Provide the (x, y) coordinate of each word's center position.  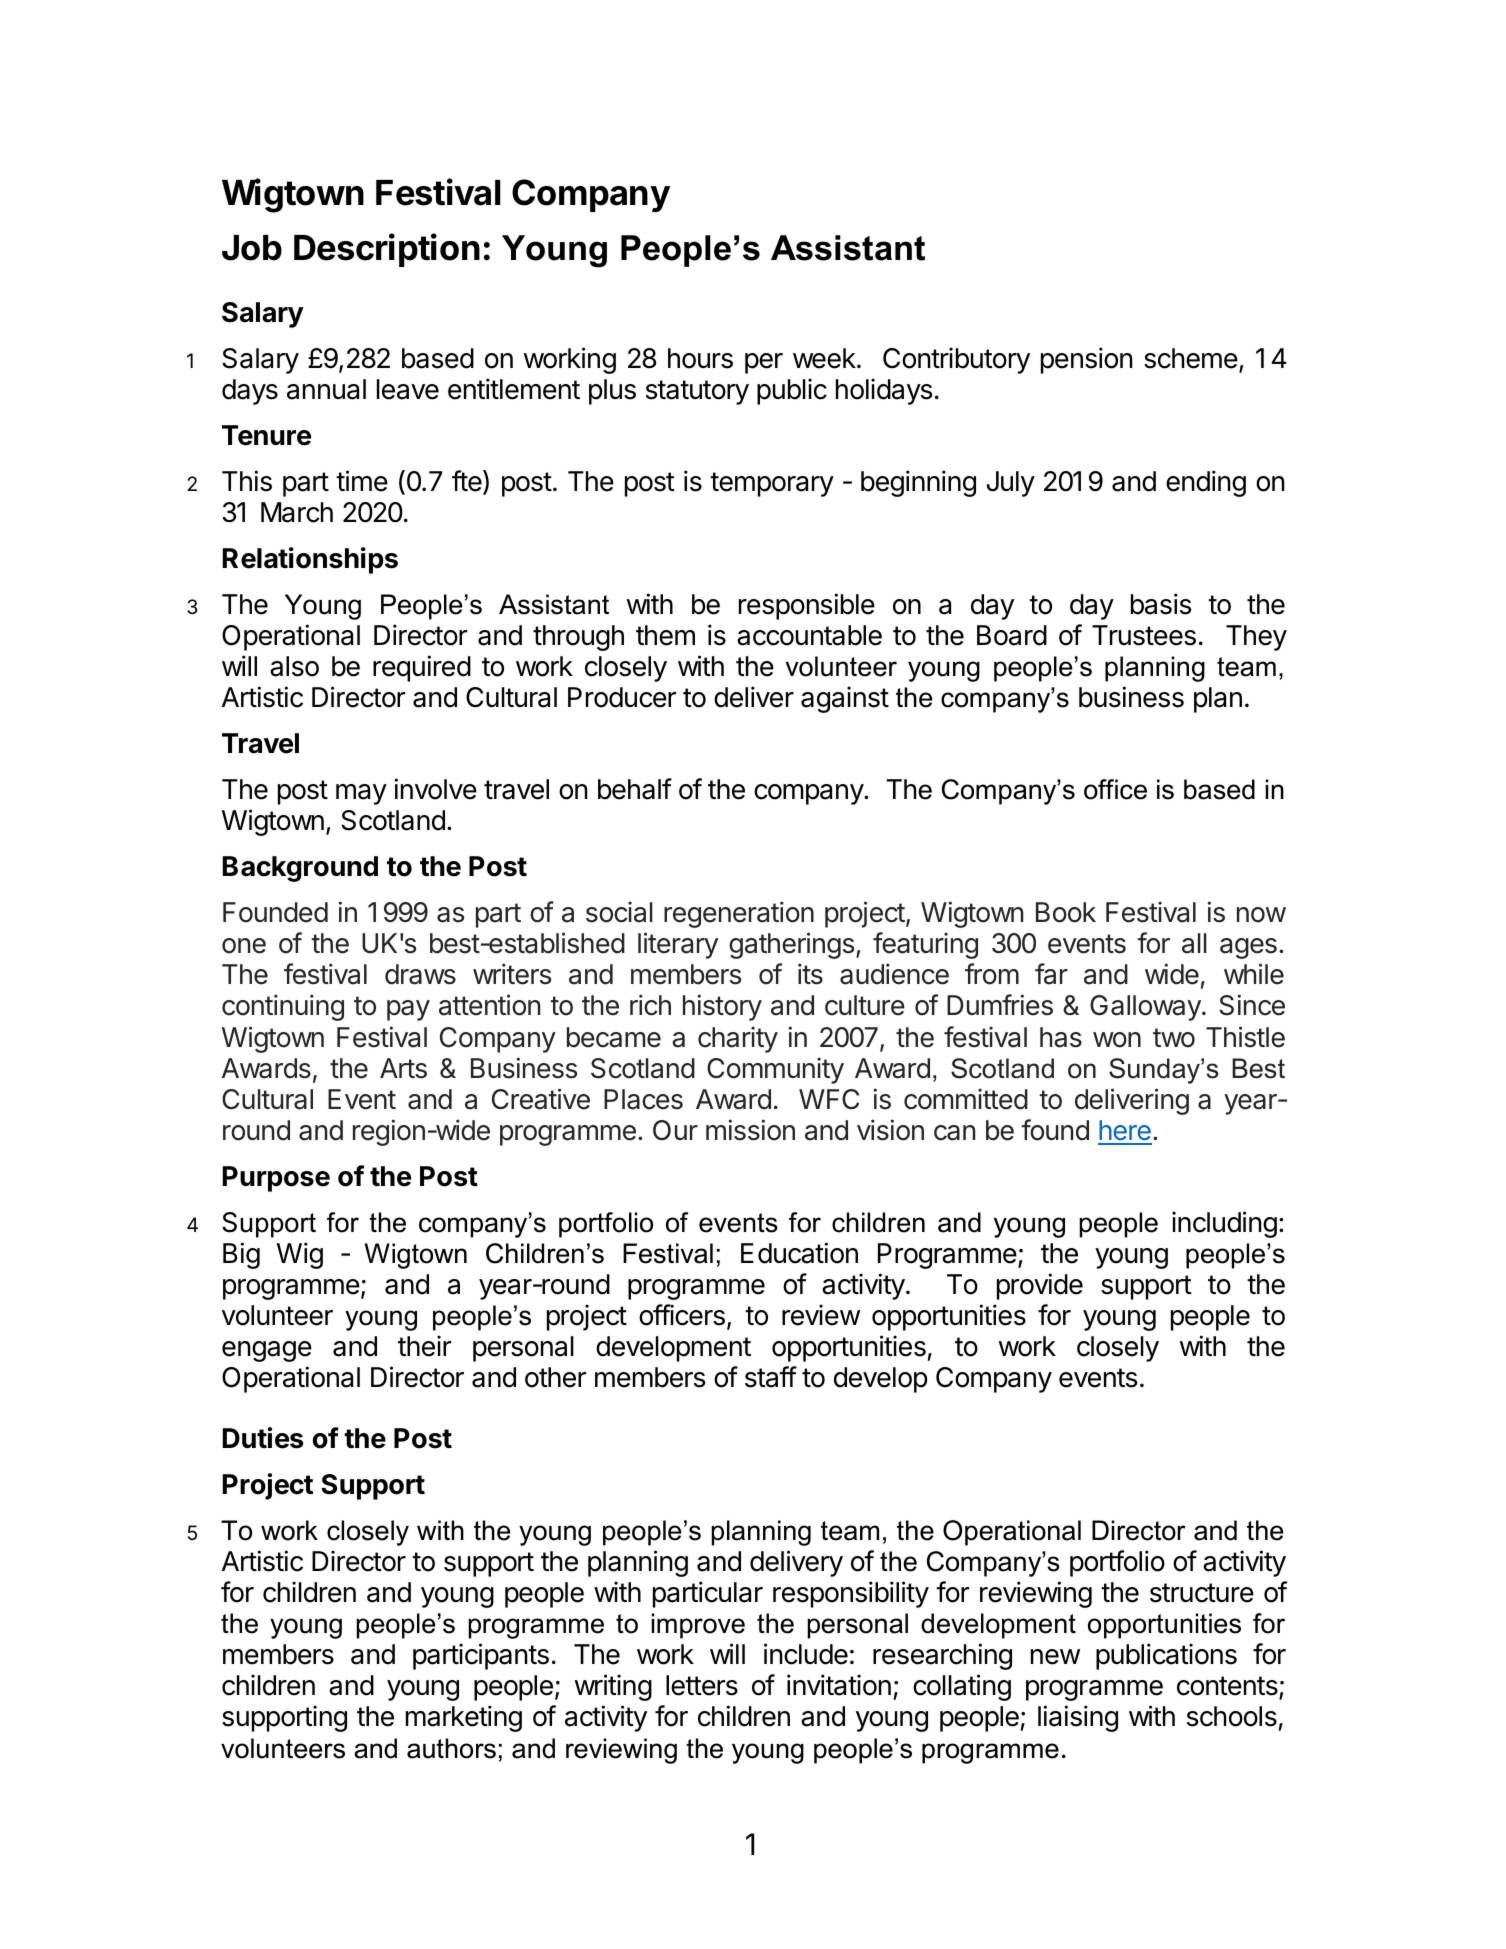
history (722, 1007)
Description (387, 250)
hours (700, 358)
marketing (464, 1718)
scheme (1191, 358)
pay (408, 1010)
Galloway (1146, 1008)
